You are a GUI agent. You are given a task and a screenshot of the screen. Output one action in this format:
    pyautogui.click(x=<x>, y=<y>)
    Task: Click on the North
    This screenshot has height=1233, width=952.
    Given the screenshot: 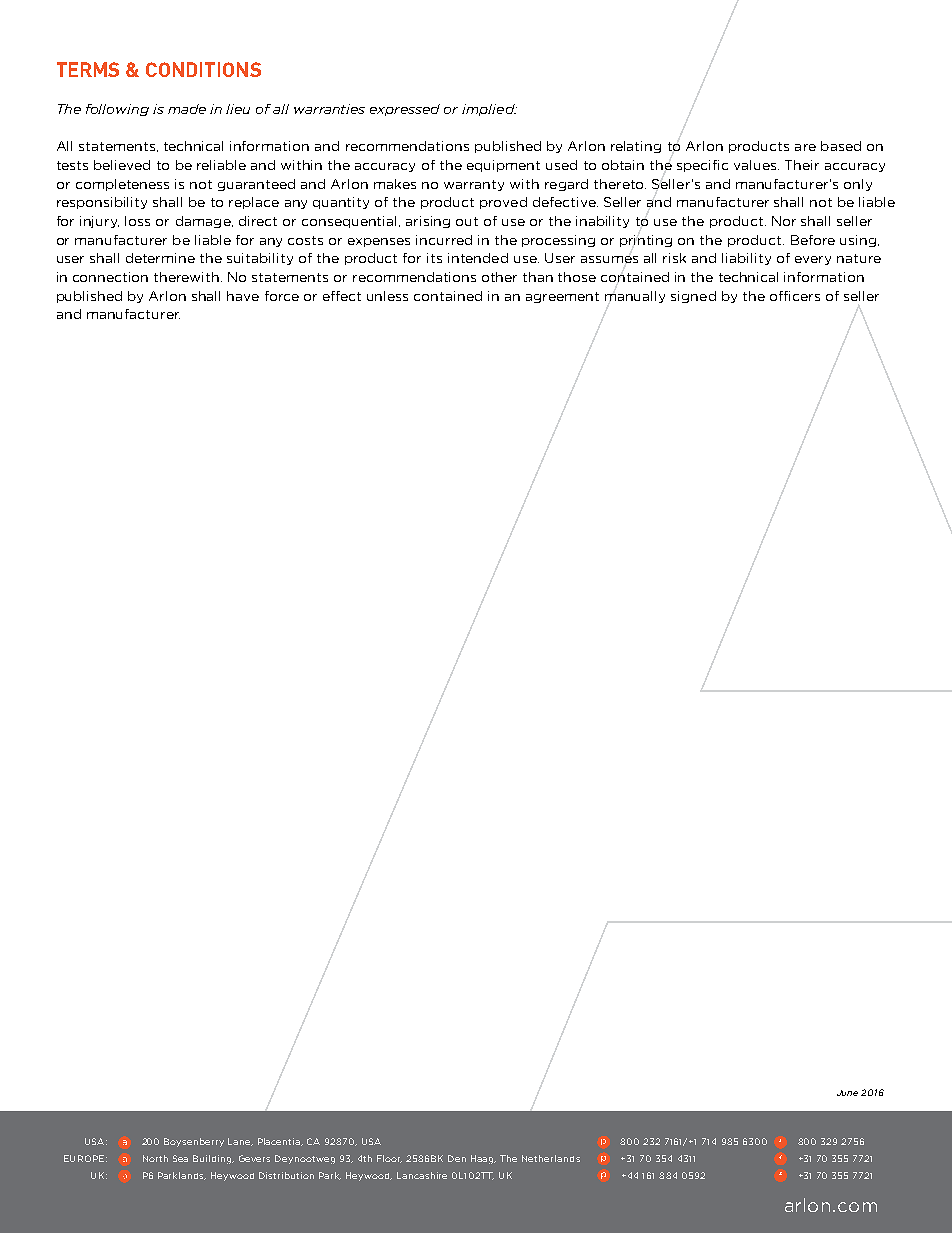 What is the action you would take?
    pyautogui.click(x=155, y=1158)
